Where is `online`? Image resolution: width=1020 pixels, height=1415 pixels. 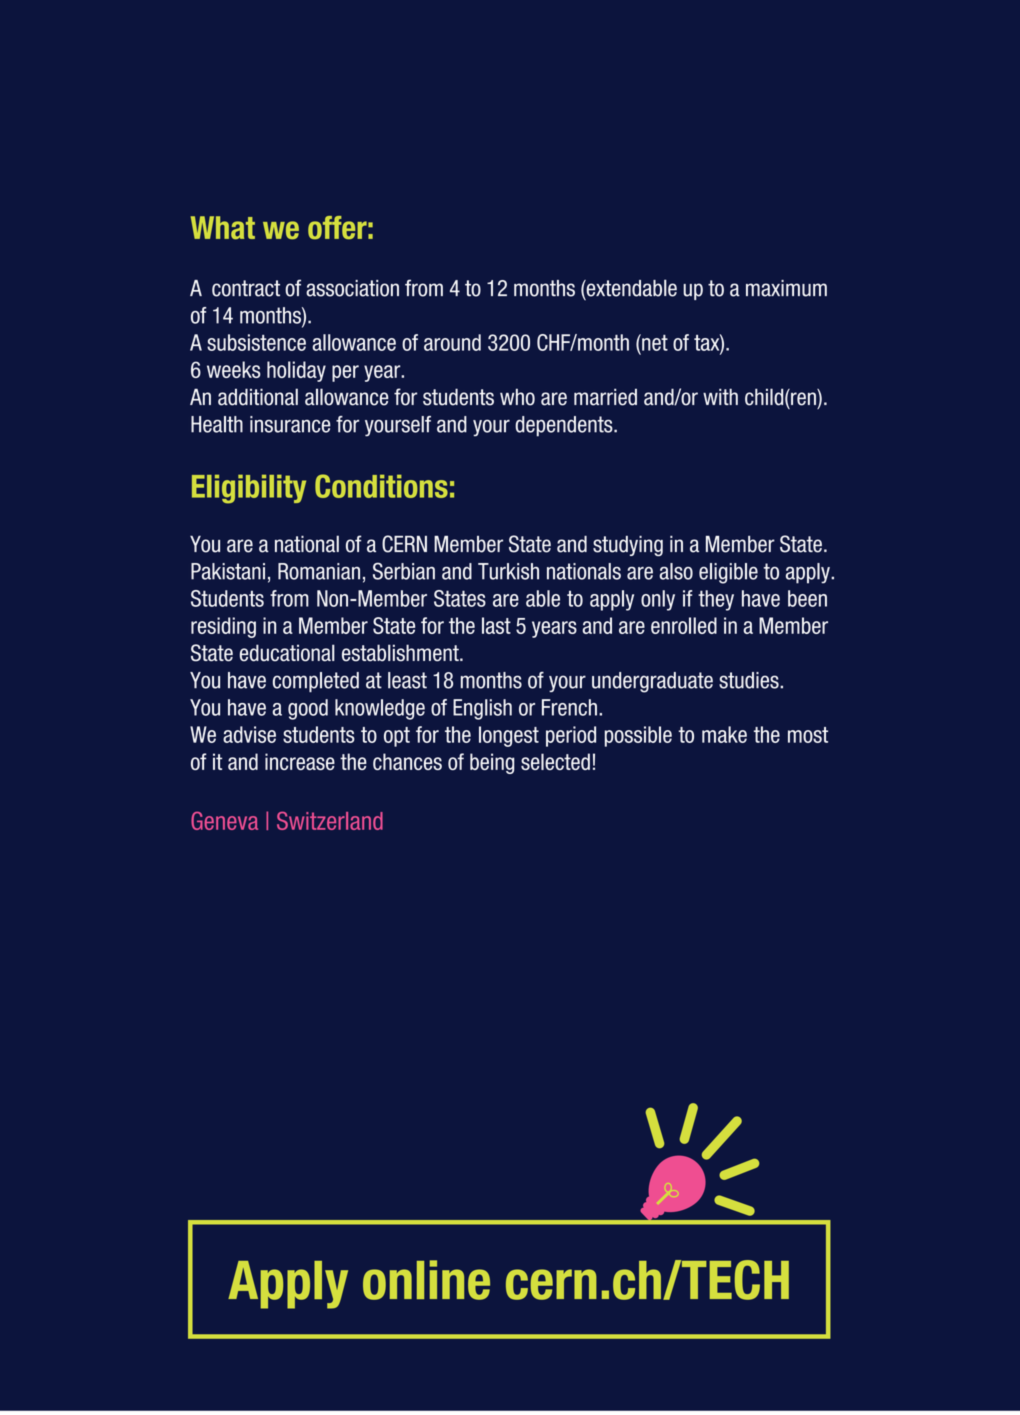 online is located at coordinates (426, 1280).
